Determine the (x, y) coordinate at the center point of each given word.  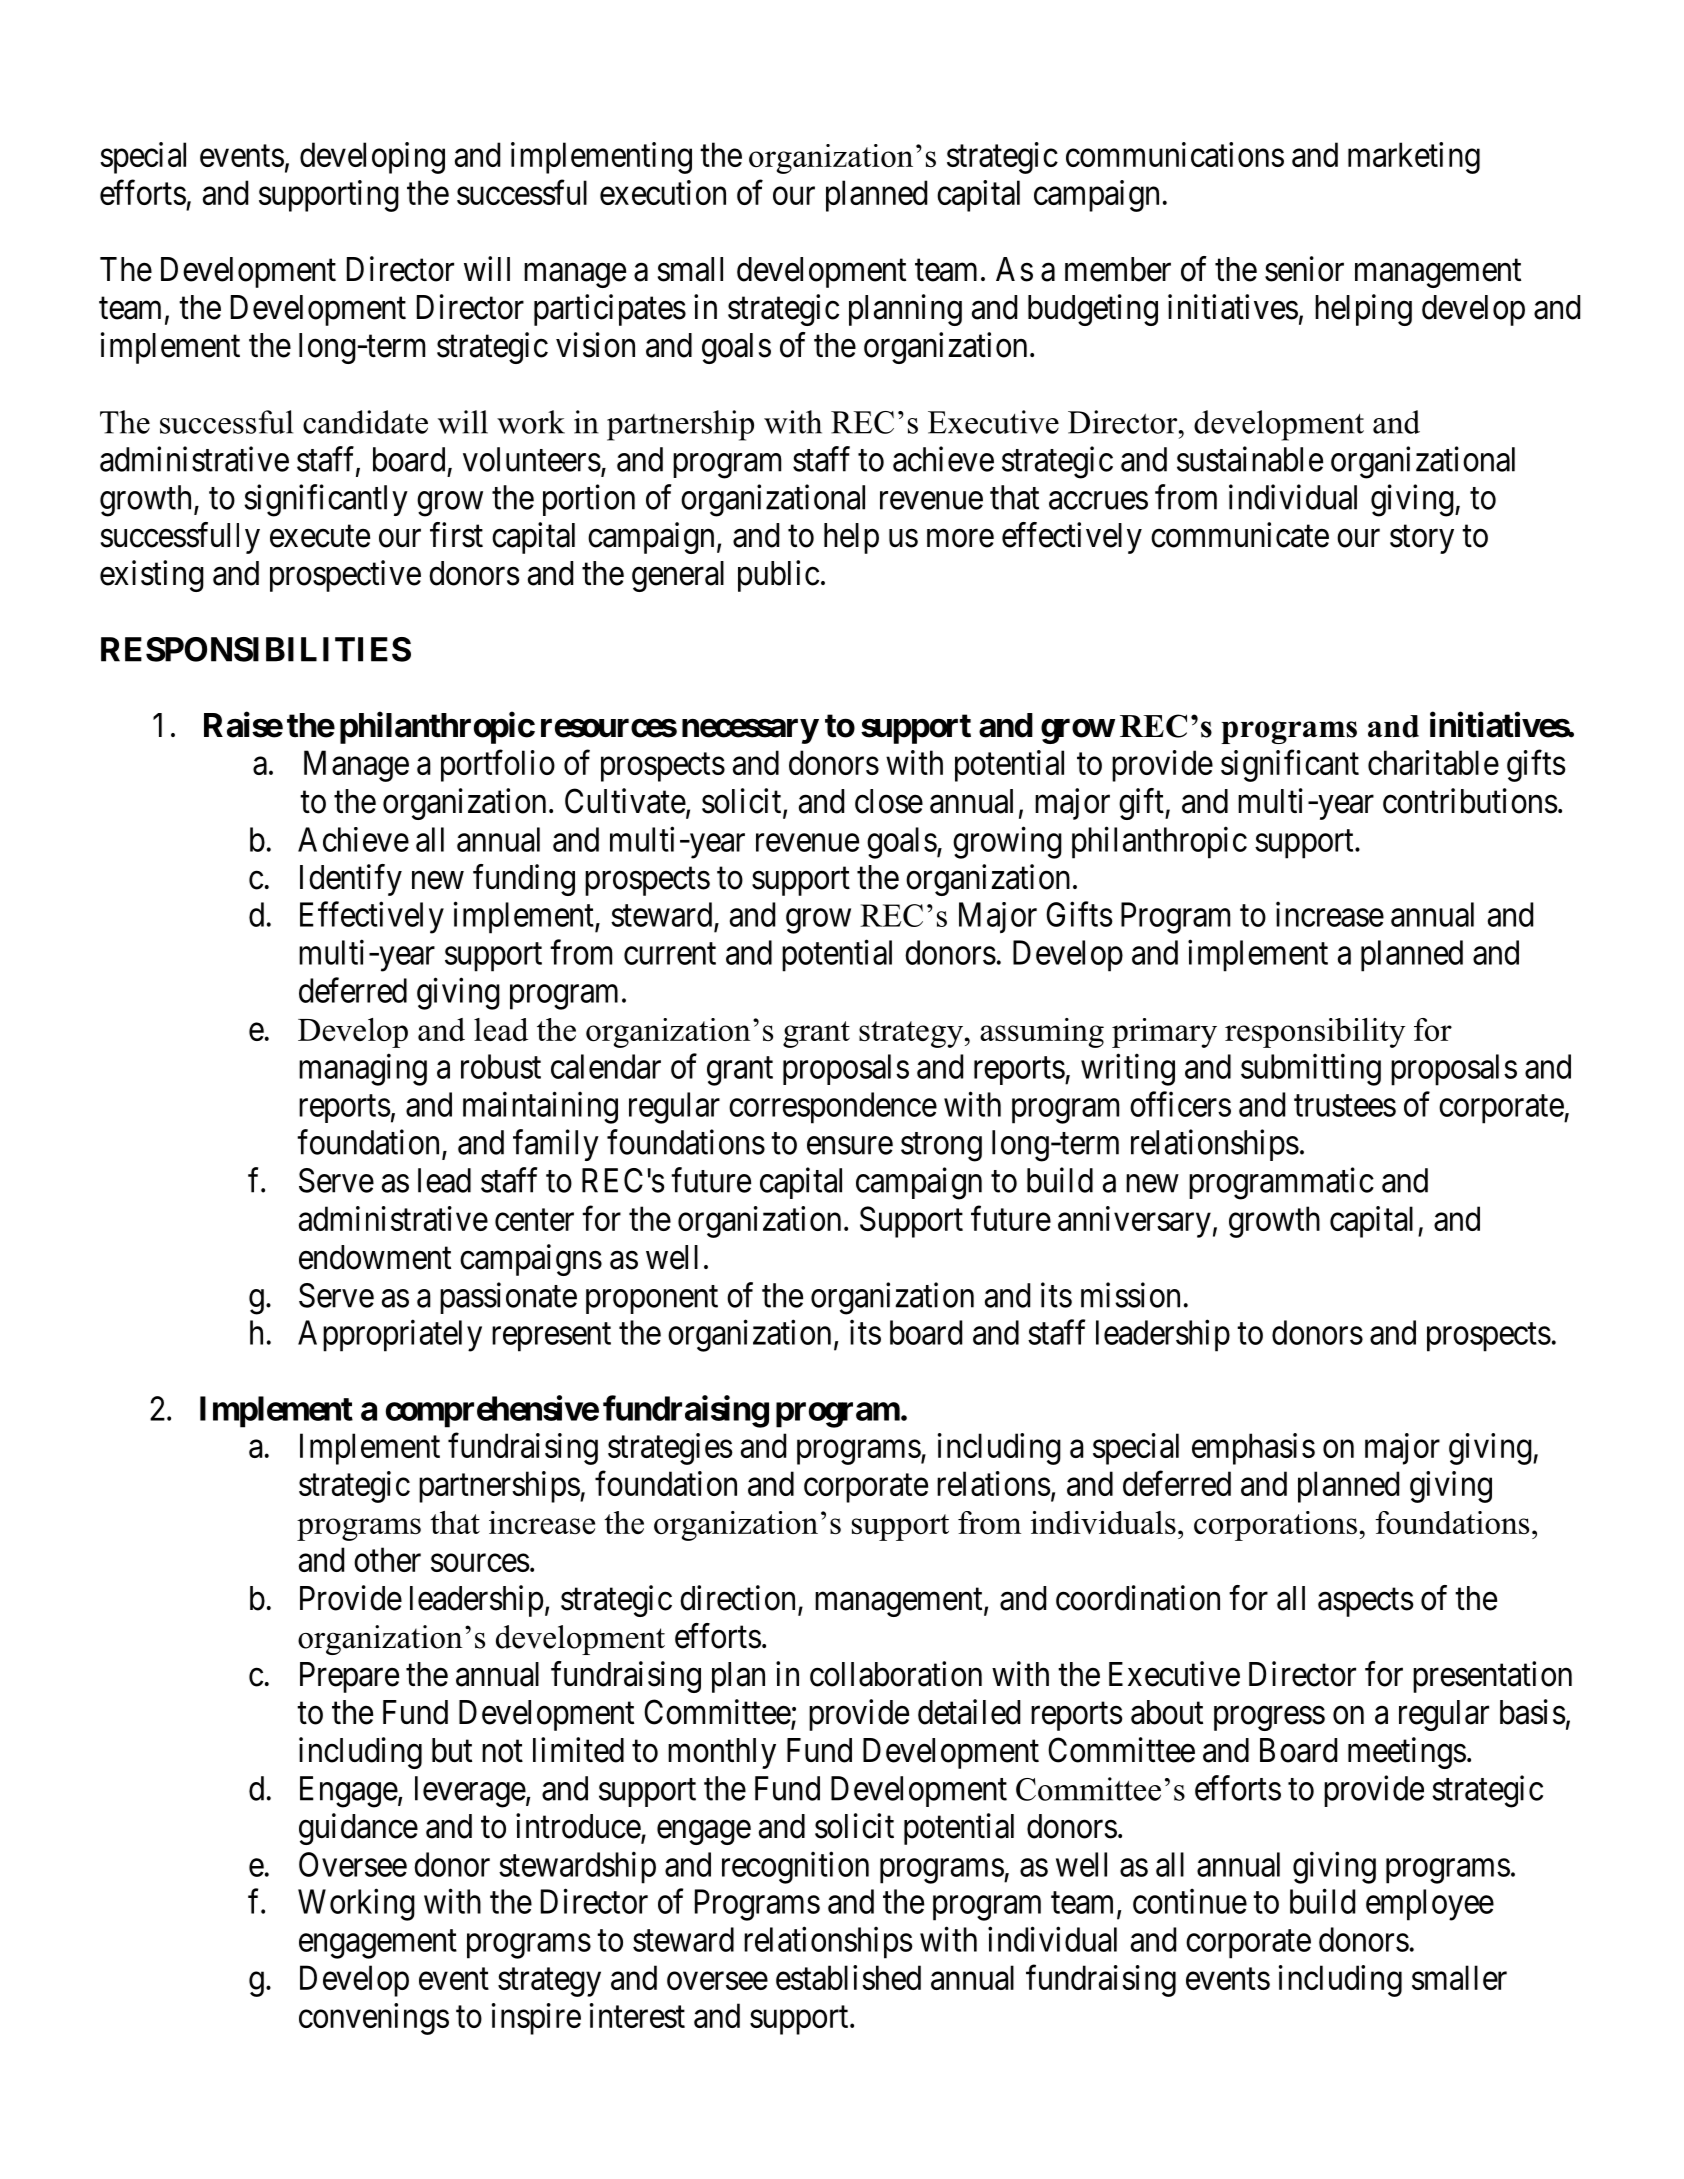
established (848, 1977)
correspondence (833, 1108)
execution (663, 192)
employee (1430, 1905)
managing (363, 1069)
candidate (365, 422)
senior (1304, 269)
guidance (358, 1829)
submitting (1311, 1069)
